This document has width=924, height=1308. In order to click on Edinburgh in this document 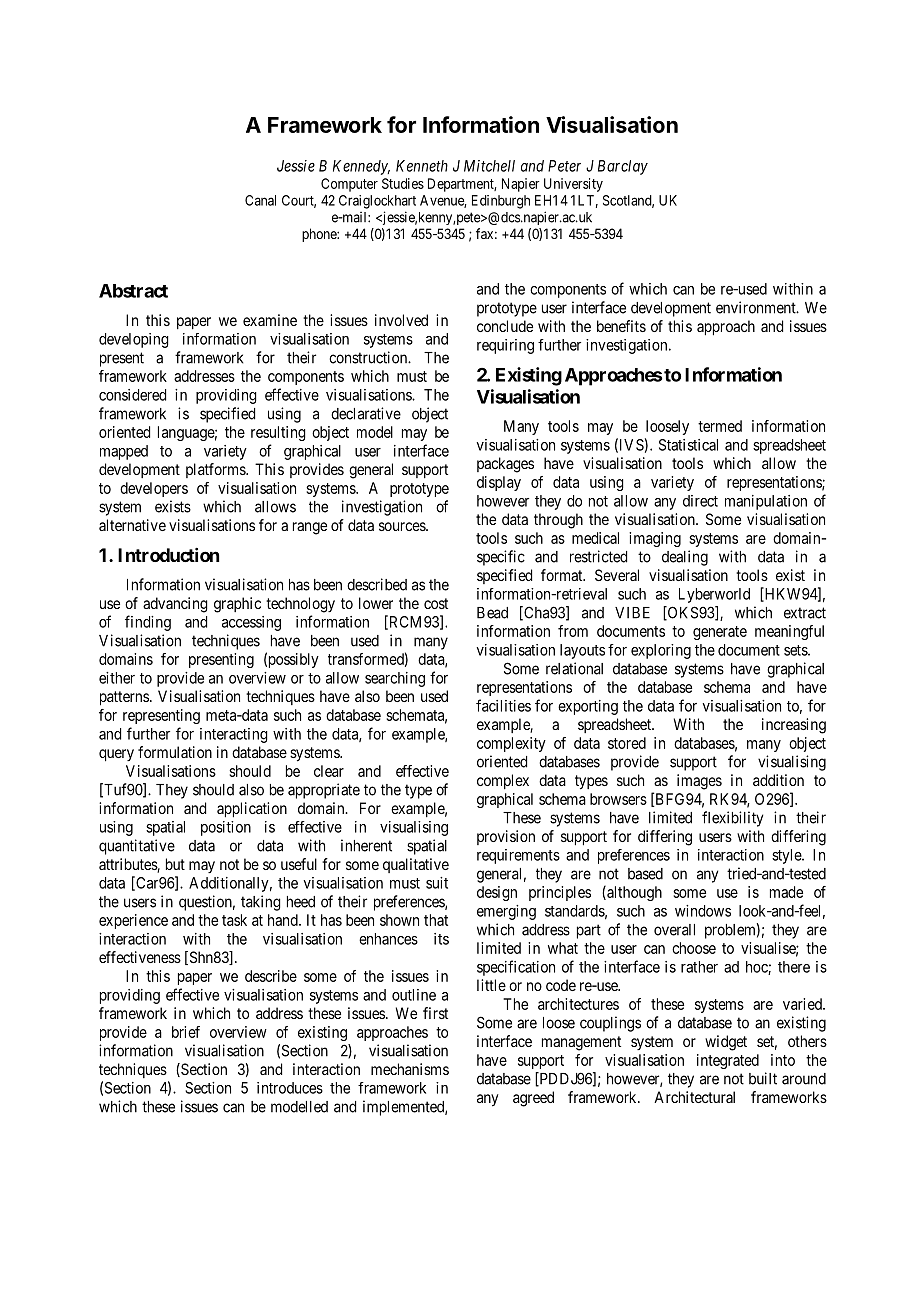, I will do `click(501, 202)`.
